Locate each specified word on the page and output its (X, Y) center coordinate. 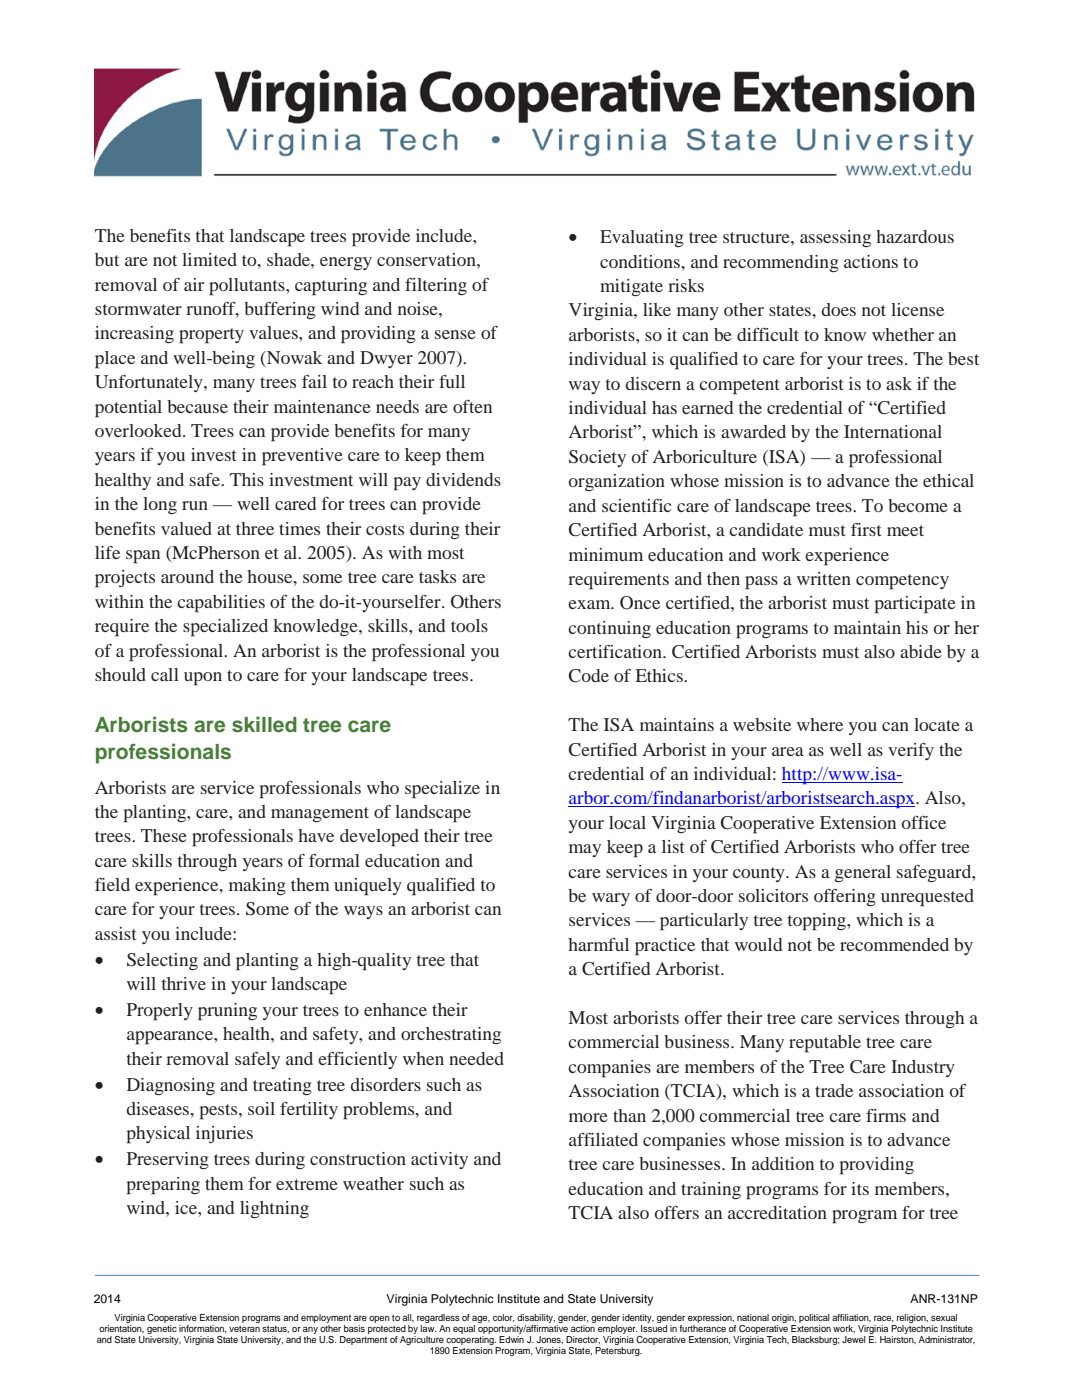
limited (209, 259)
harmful (598, 944)
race (884, 1319)
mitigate (631, 288)
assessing (835, 238)
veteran (244, 1329)
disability (536, 1318)
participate (915, 605)
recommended (894, 944)
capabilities (221, 604)
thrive (184, 983)
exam (590, 604)
